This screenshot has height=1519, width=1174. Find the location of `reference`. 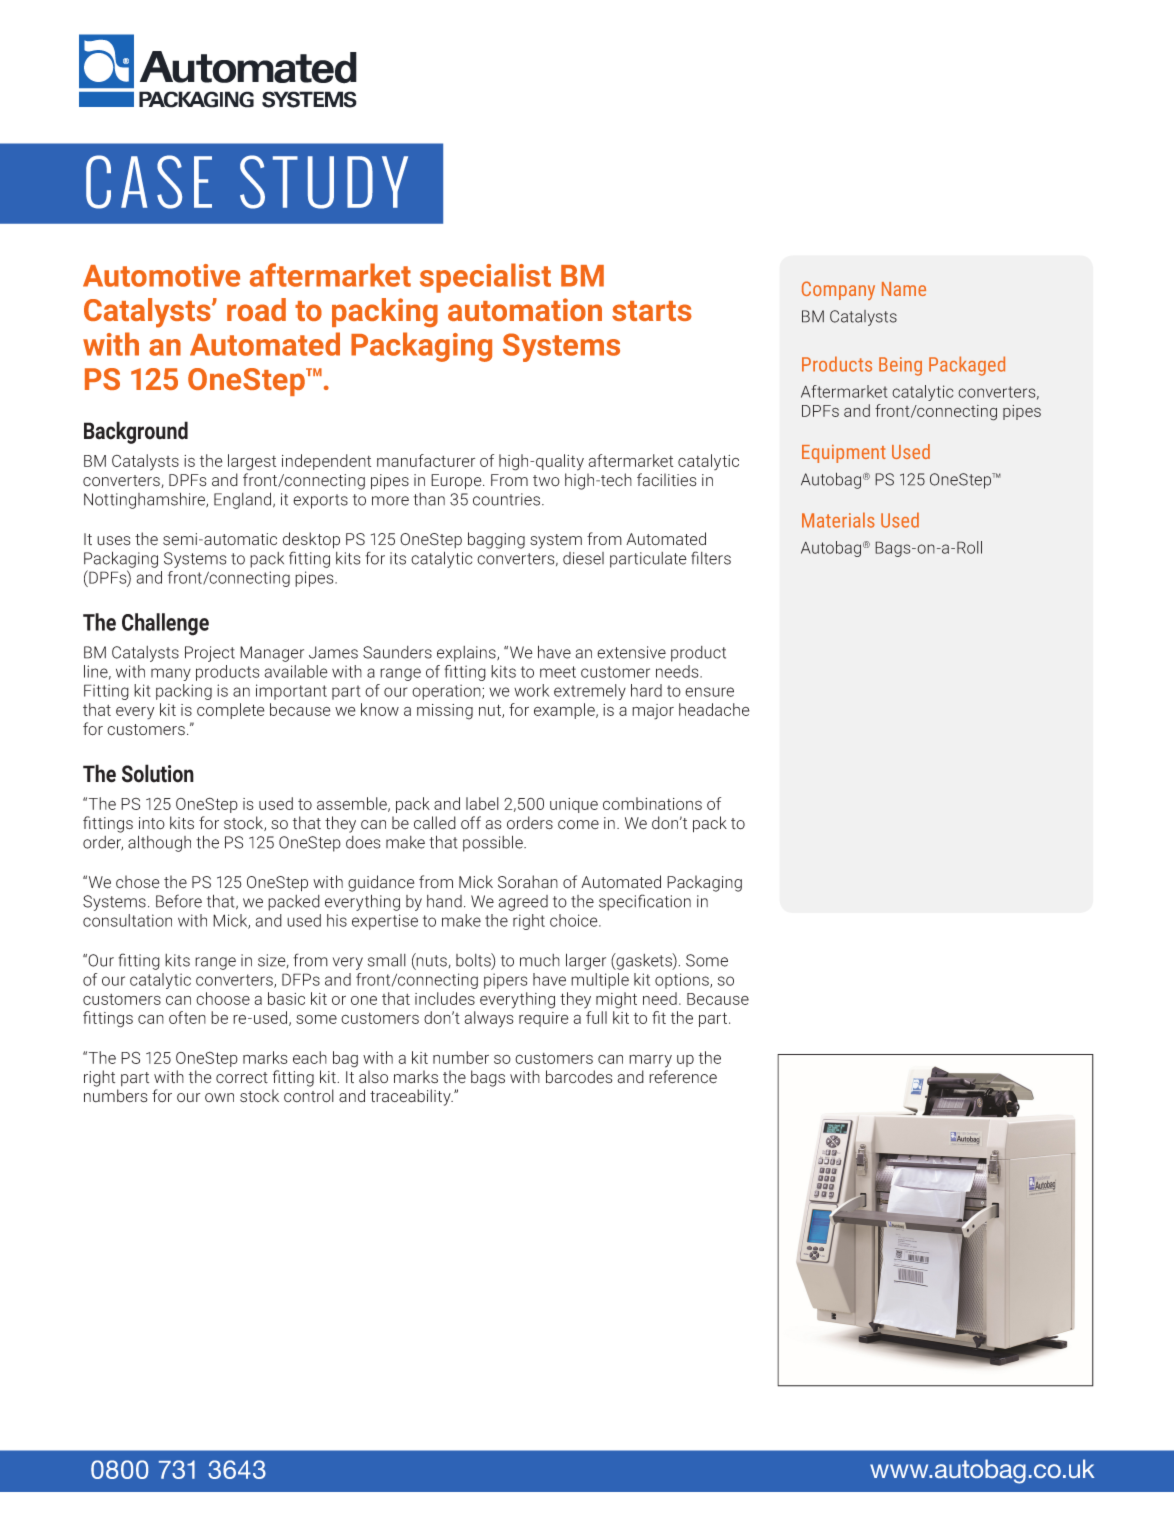

reference is located at coordinates (683, 1077).
